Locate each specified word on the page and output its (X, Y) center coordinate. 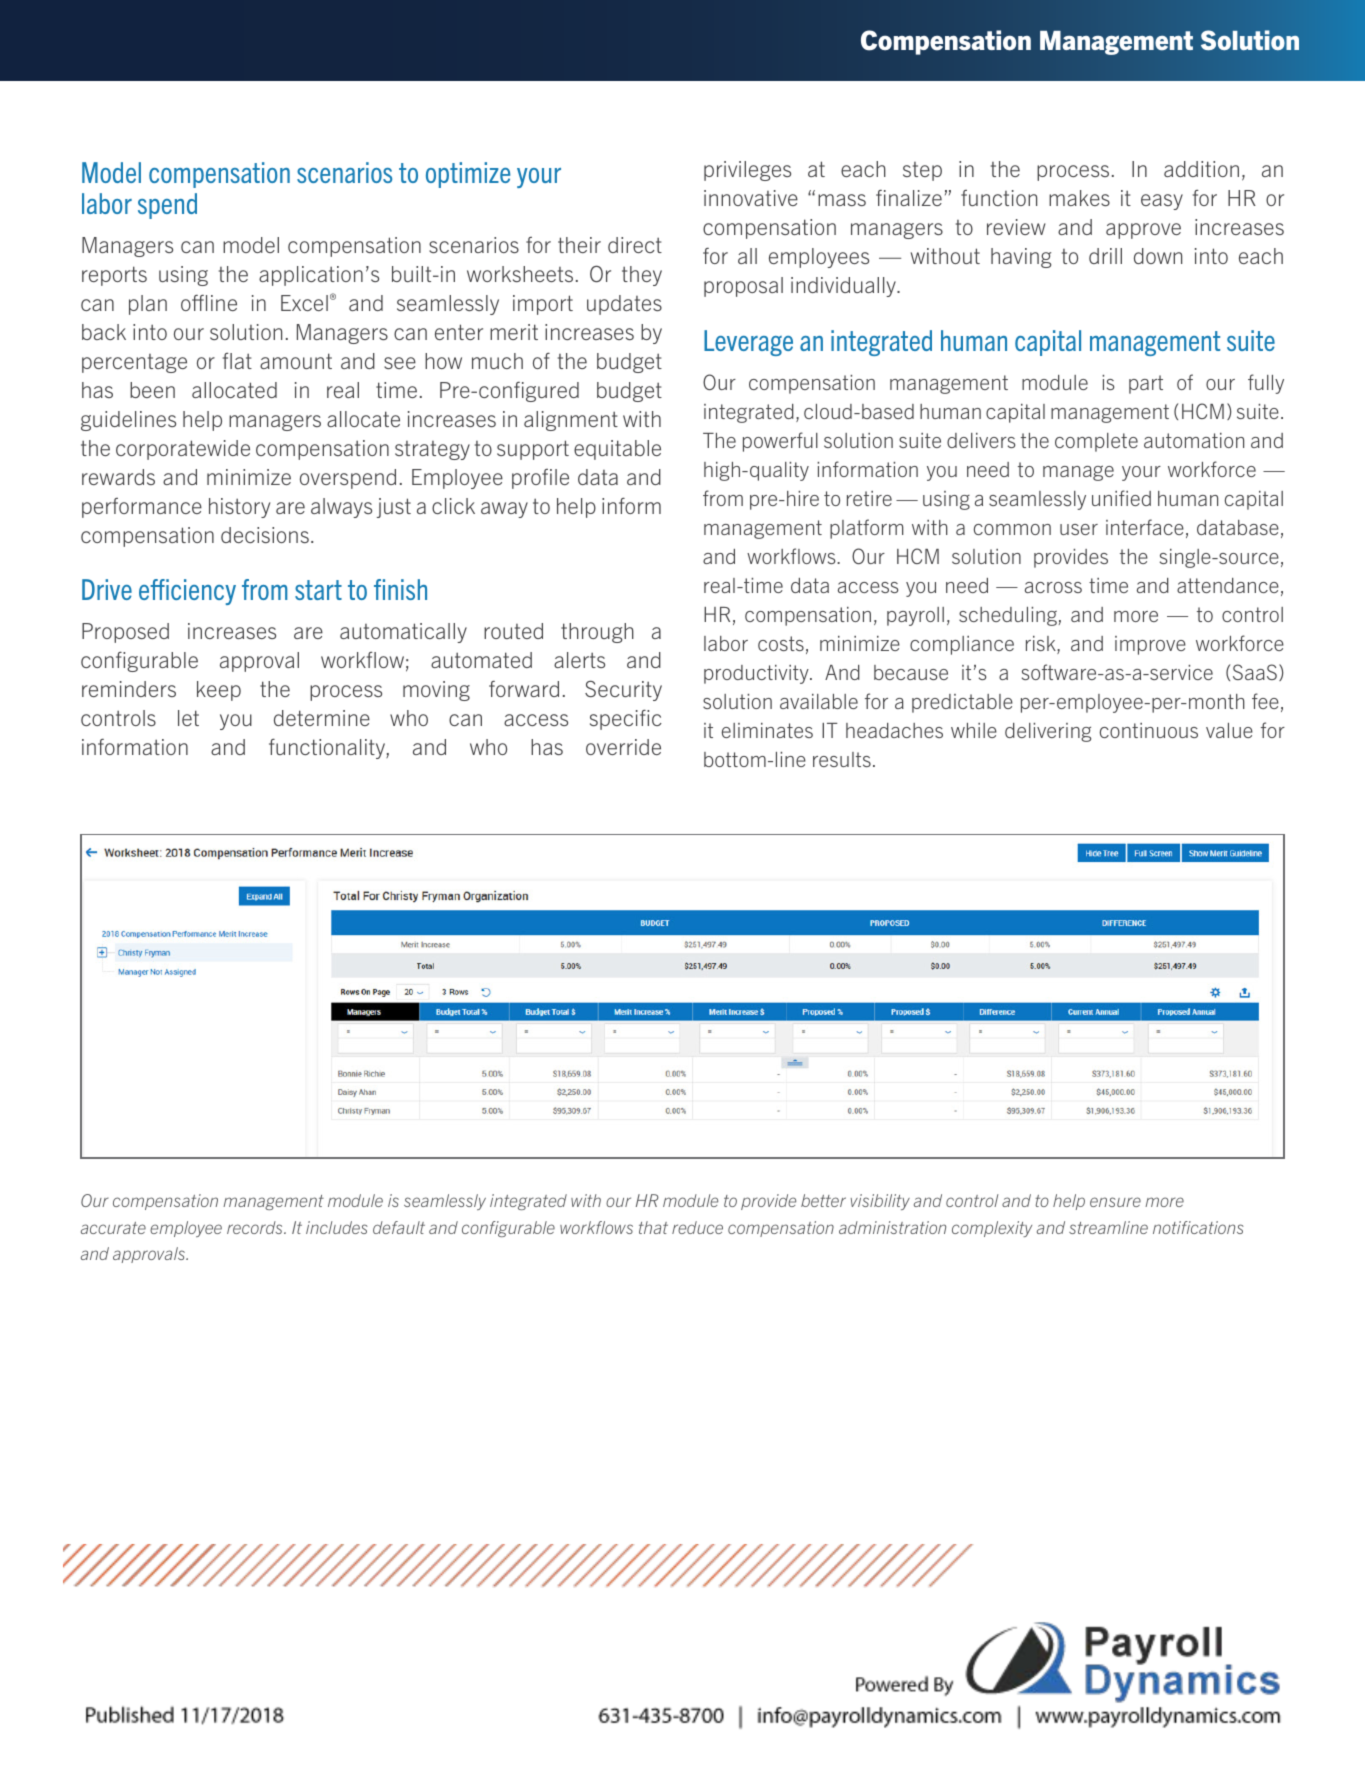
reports (114, 276)
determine (322, 718)
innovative (751, 198)
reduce (697, 1227)
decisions (265, 535)
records (256, 1227)
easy (1162, 202)
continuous (1149, 730)
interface (1145, 527)
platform (866, 529)
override (623, 747)
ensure (1115, 1202)
